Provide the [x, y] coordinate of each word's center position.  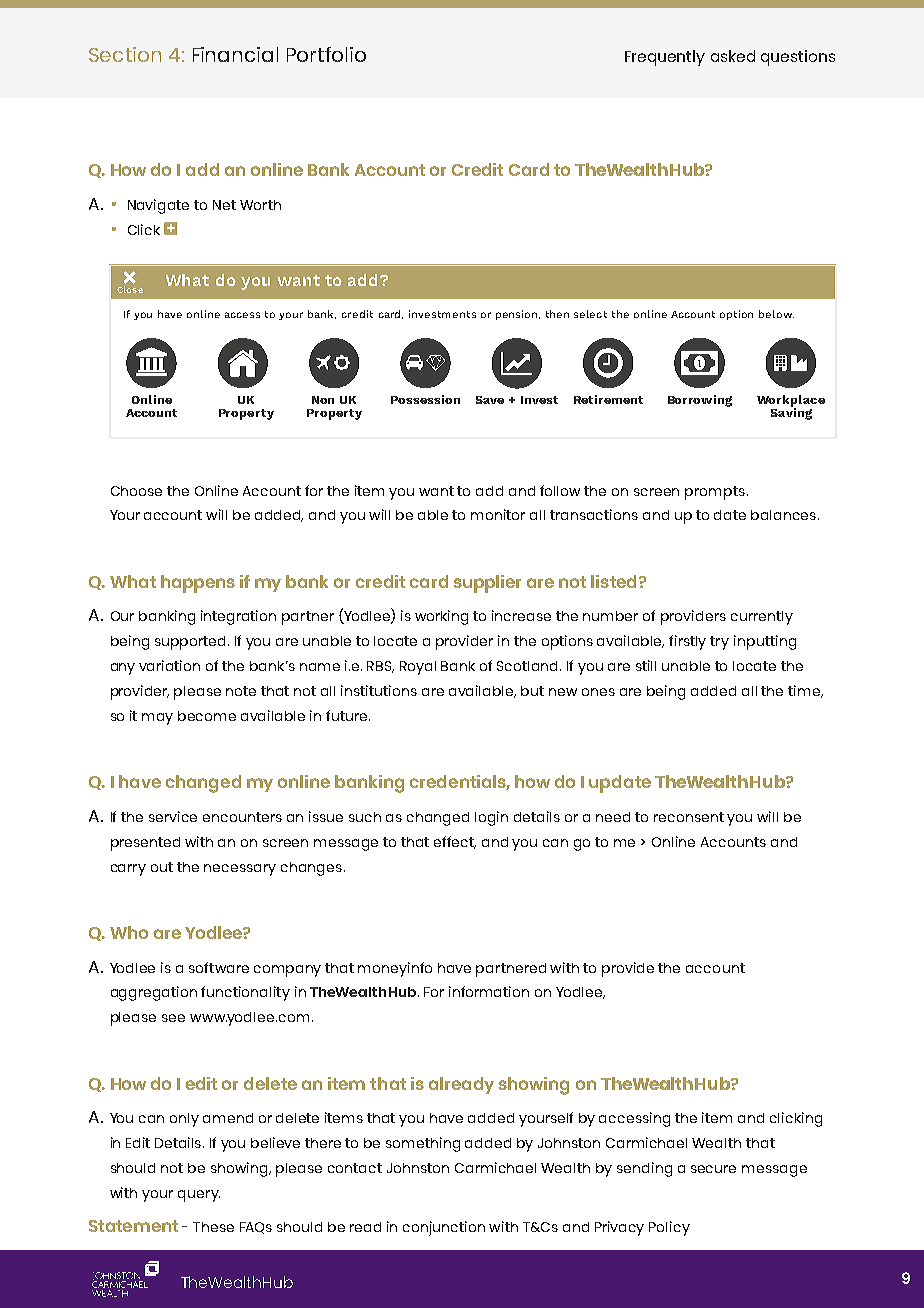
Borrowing [700, 401]
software [219, 967]
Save [490, 400]
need [613, 817]
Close [130, 289]
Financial [235, 54]
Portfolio [326, 54]
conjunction [444, 1228]
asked [733, 56]
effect [455, 842]
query [199, 1196]
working [441, 617]
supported [192, 643]
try [719, 643]
